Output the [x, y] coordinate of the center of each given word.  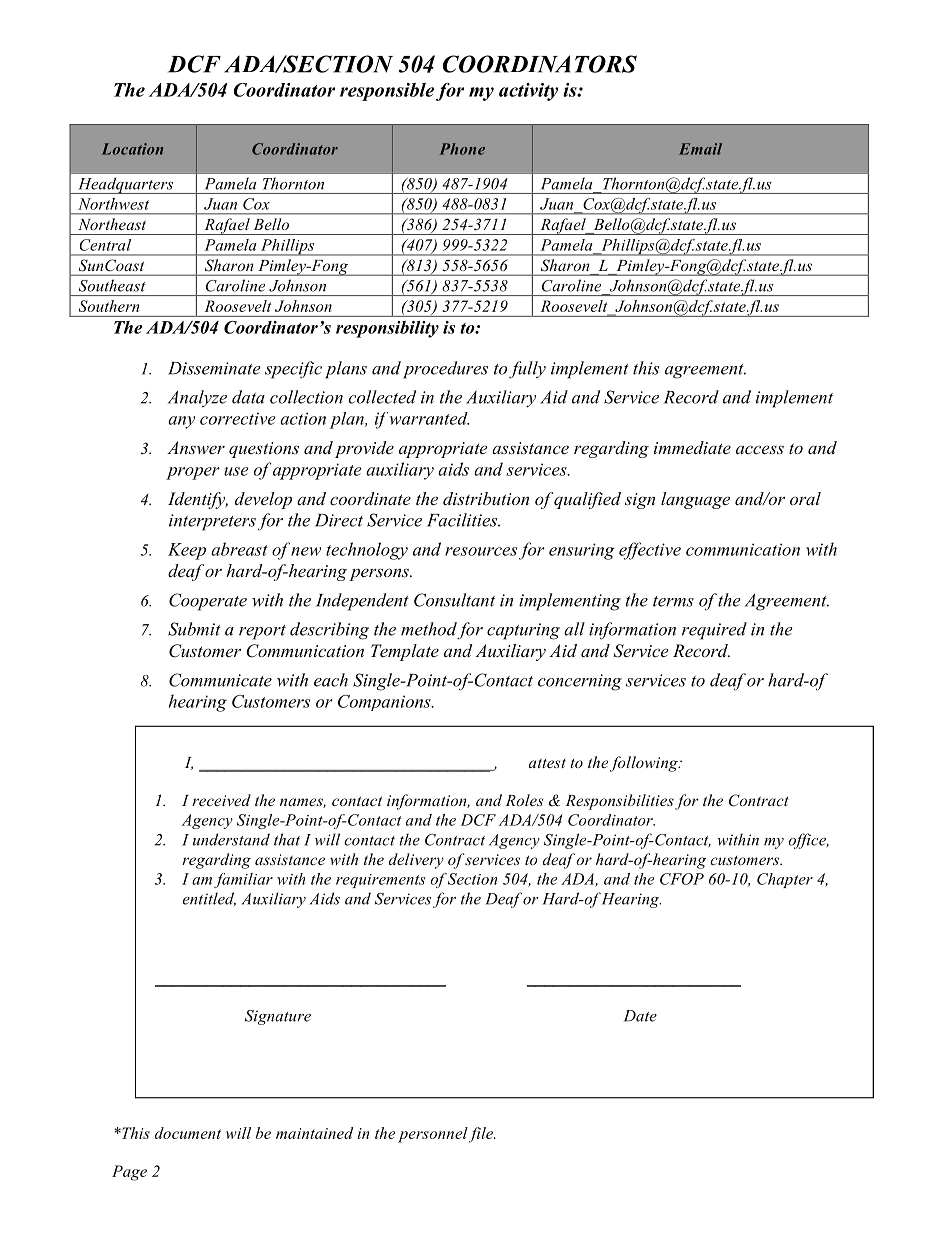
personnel [434, 1135]
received [221, 800]
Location [132, 149]
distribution [486, 498]
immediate [692, 447]
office [808, 841]
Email [700, 149]
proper [193, 473]
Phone [462, 149]
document [188, 1133]
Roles [524, 800]
